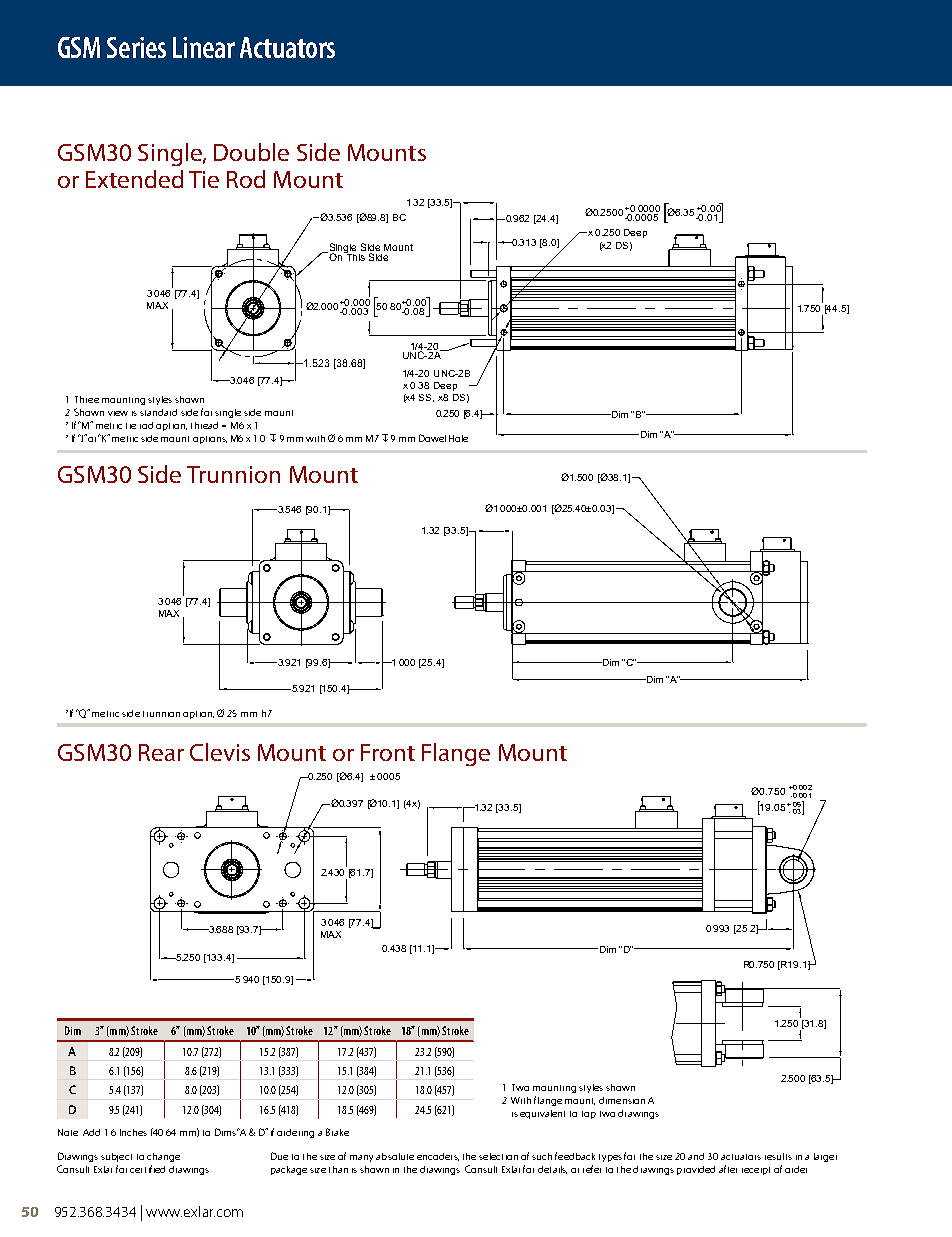 The image size is (952, 1237). Describe the element at coordinates (133, 1132) in the document. I see `Inches` at that location.
